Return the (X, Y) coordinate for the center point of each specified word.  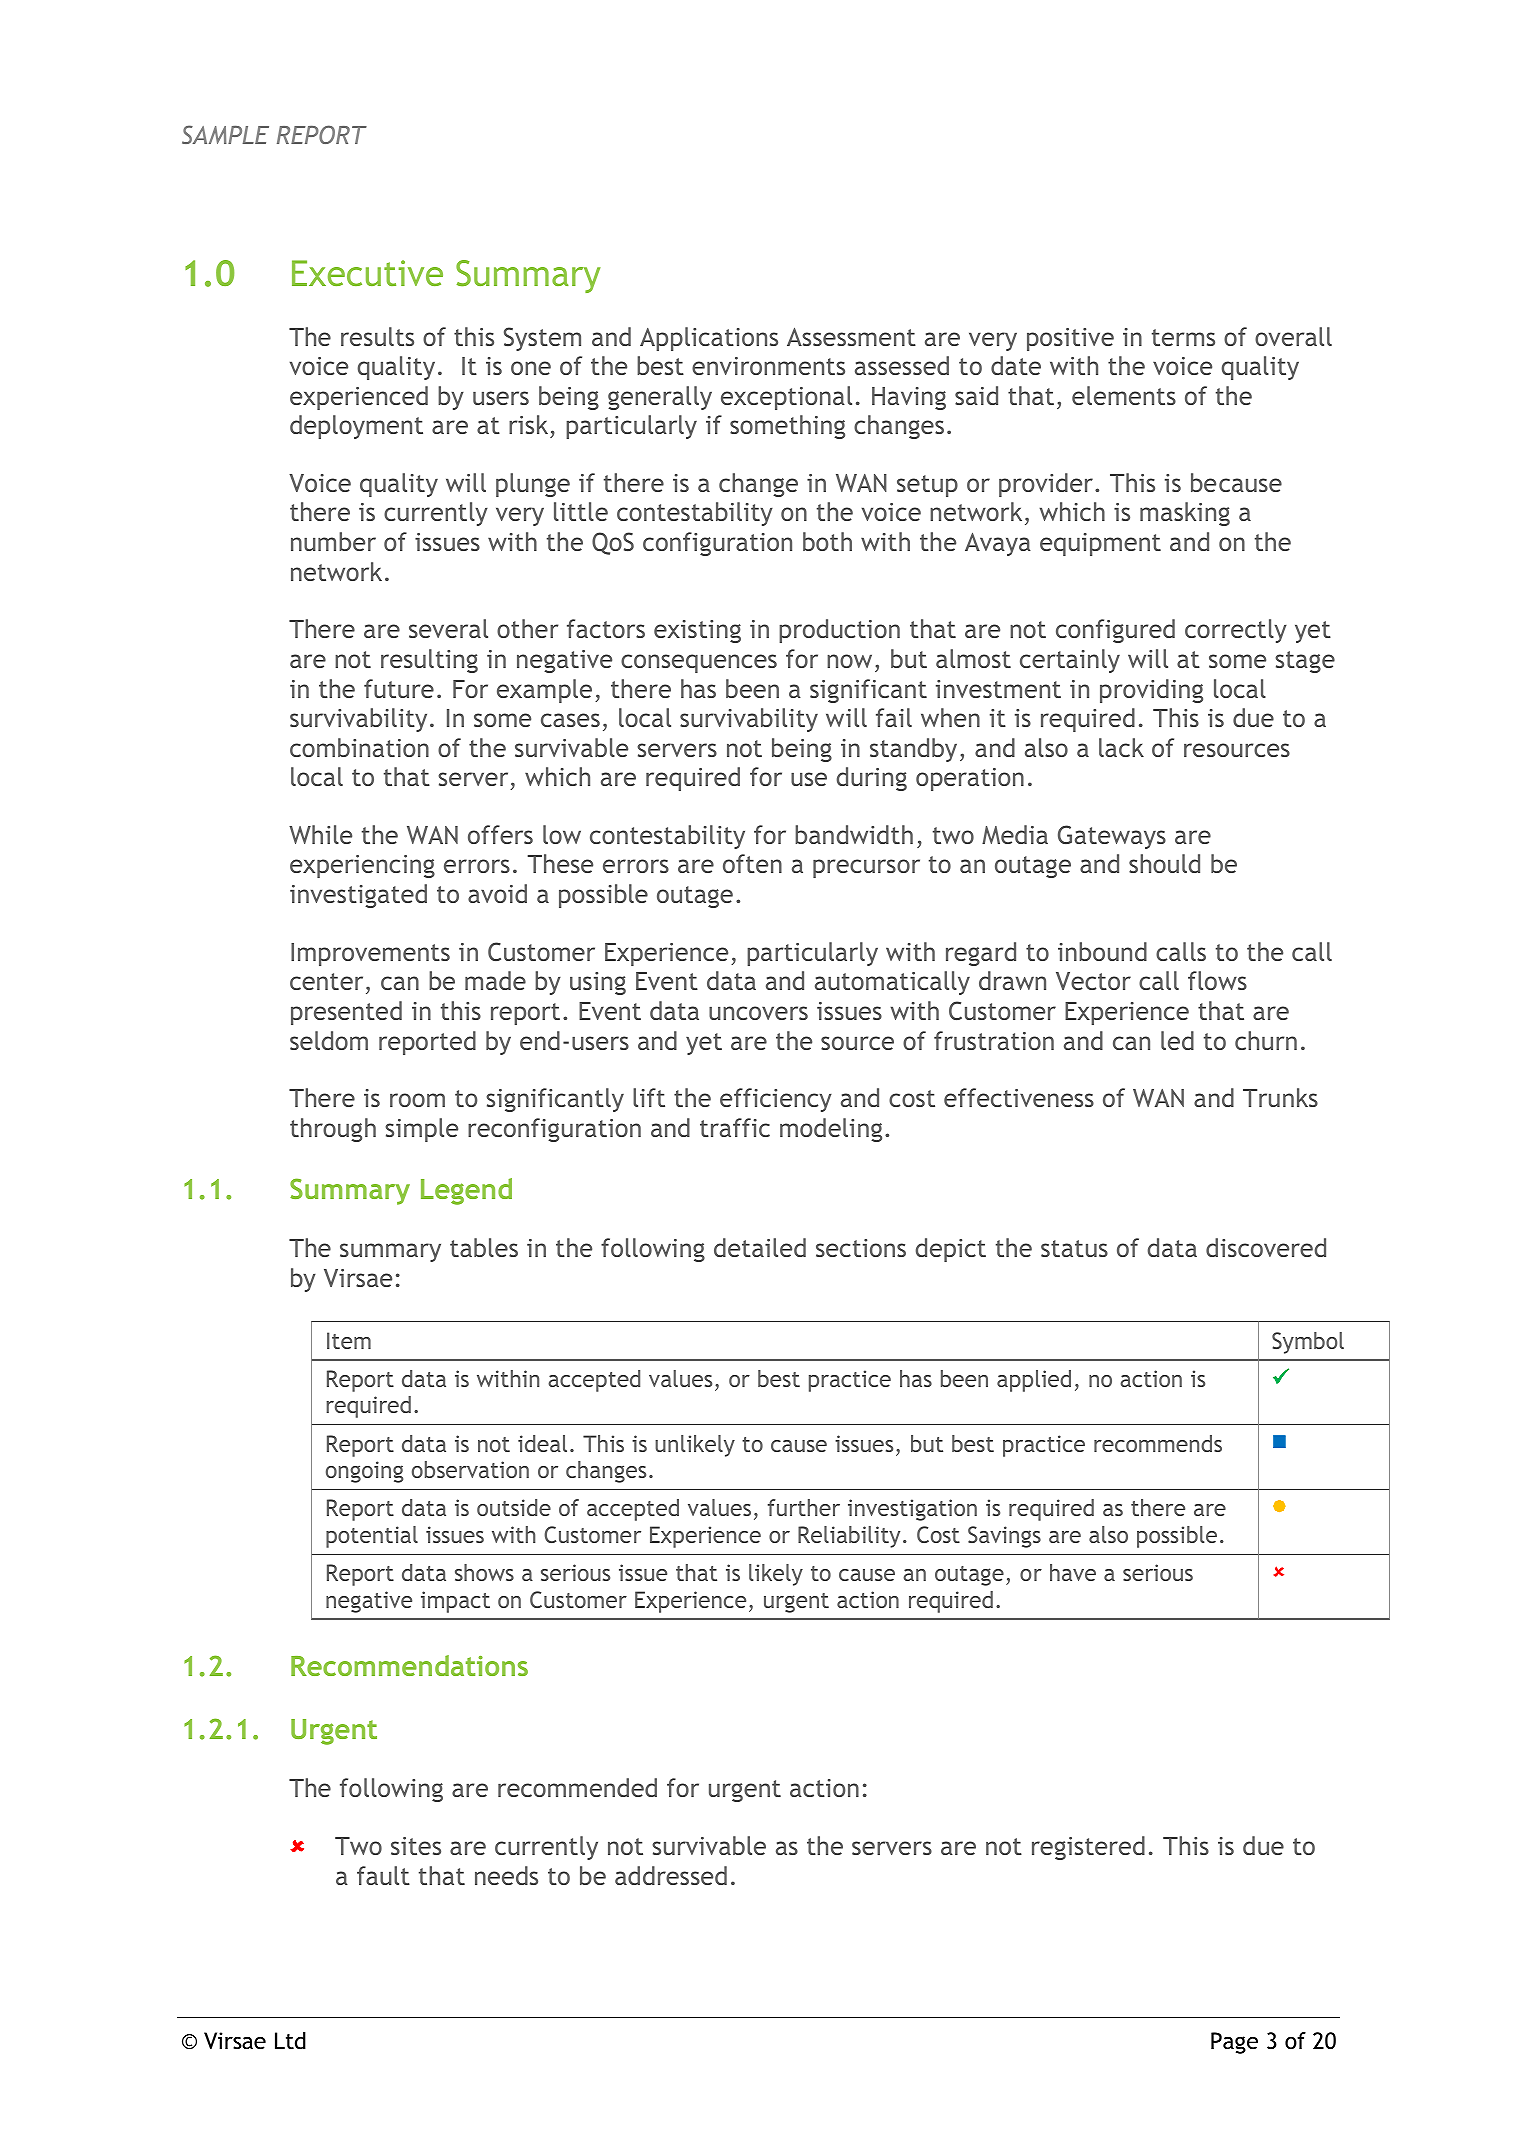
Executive (367, 273)
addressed (671, 1875)
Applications (709, 339)
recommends (1158, 1443)
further (804, 1507)
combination (359, 747)
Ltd (290, 2041)
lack (1121, 747)
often (752, 863)
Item (349, 1340)
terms (1183, 337)
